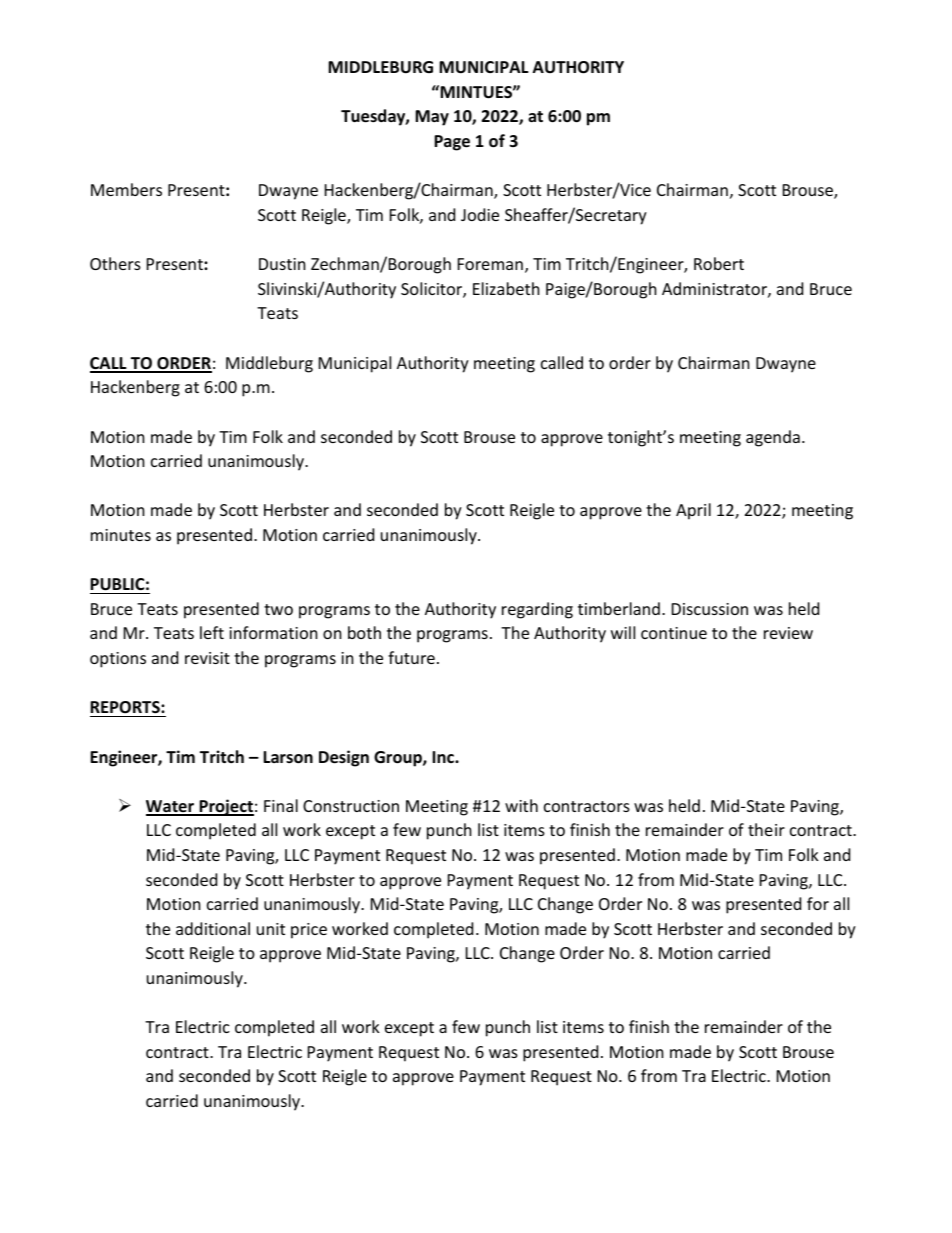 The height and width of the screenshot is (1233, 952). I want to click on Members, so click(126, 189).
